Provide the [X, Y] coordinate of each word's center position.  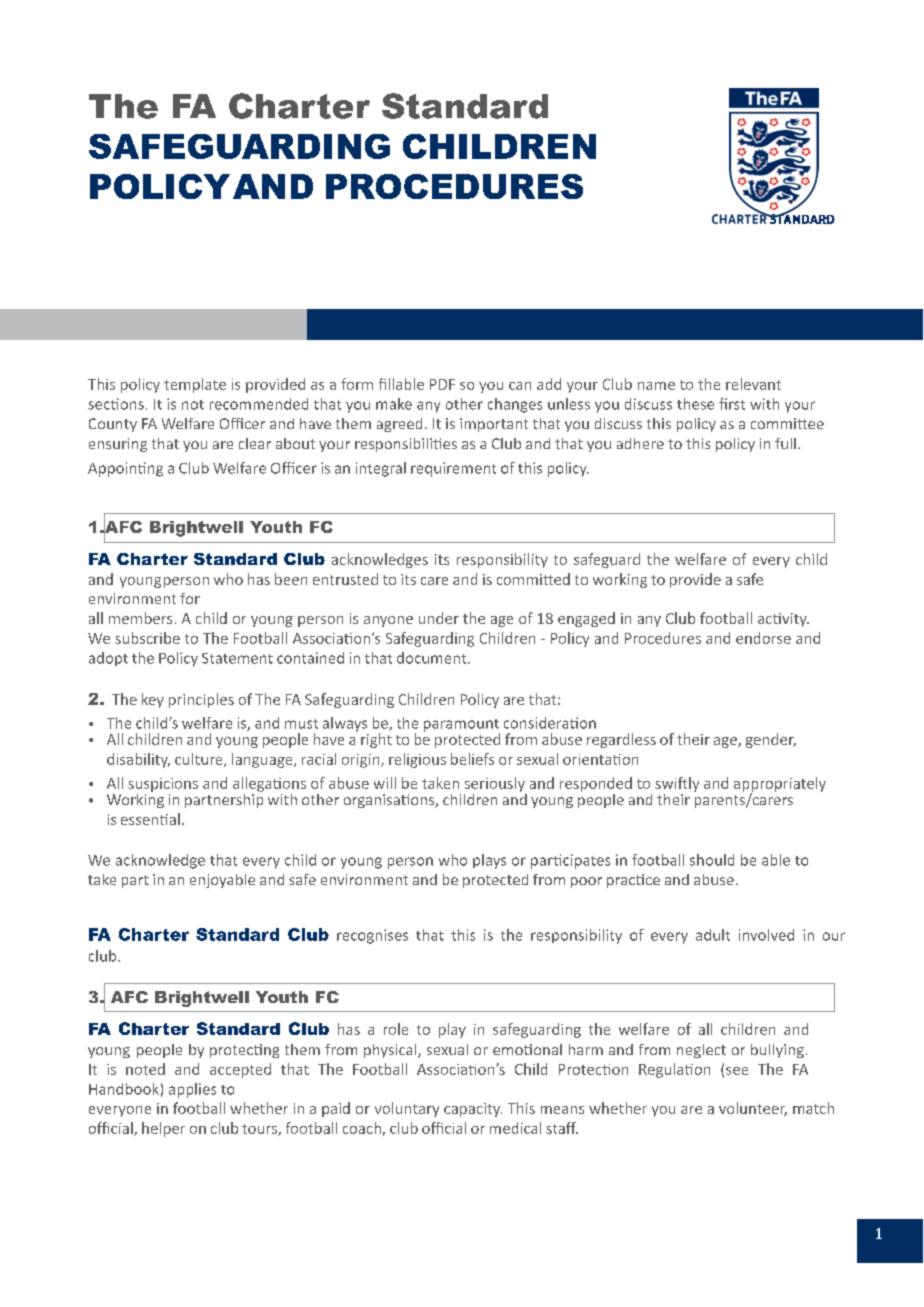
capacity [473, 1110]
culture [200, 760]
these [695, 404]
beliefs [472, 759]
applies [192, 1090]
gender [771, 740]
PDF [442, 384]
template [195, 385]
